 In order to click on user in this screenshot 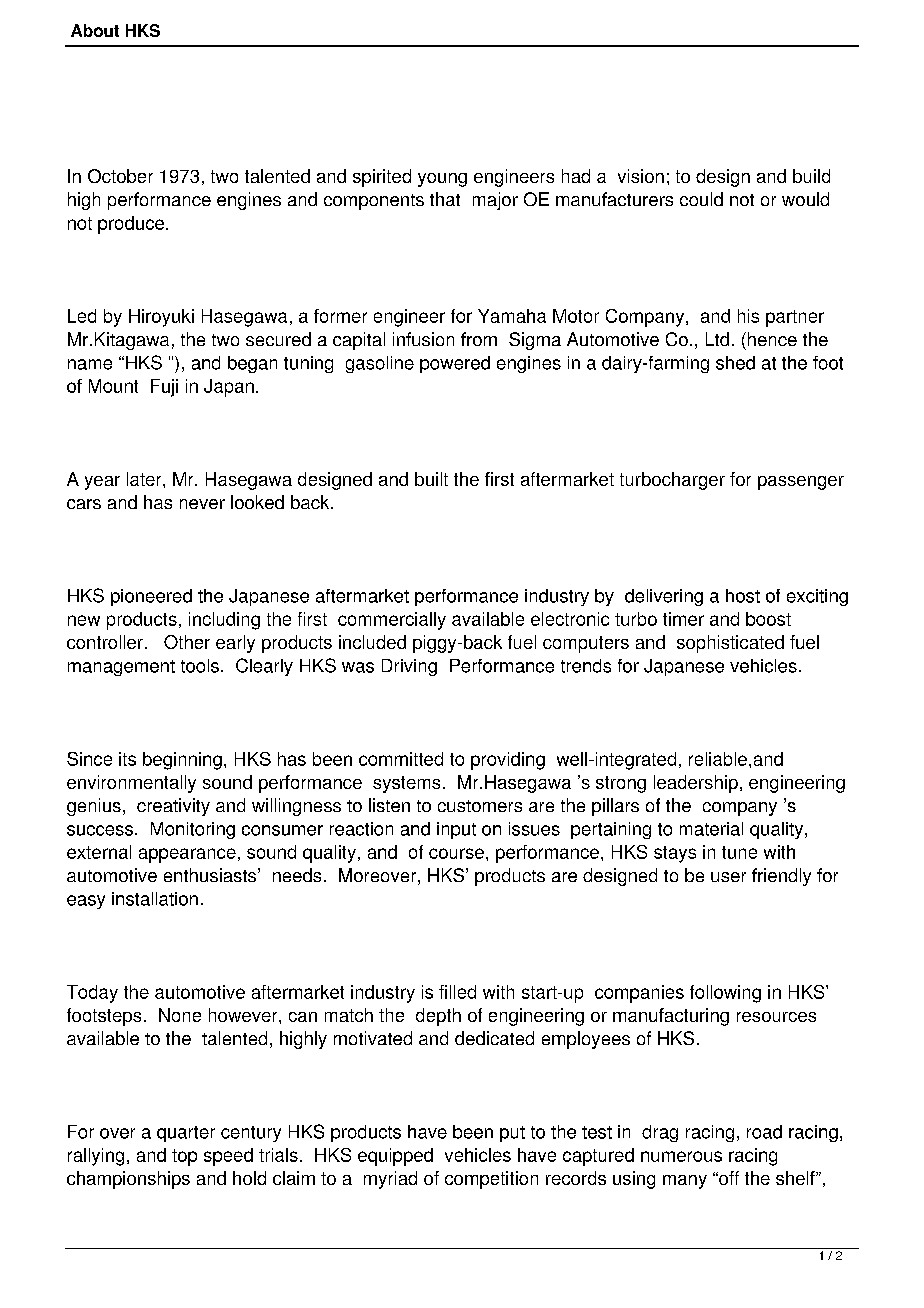, I will do `click(728, 877)`.
